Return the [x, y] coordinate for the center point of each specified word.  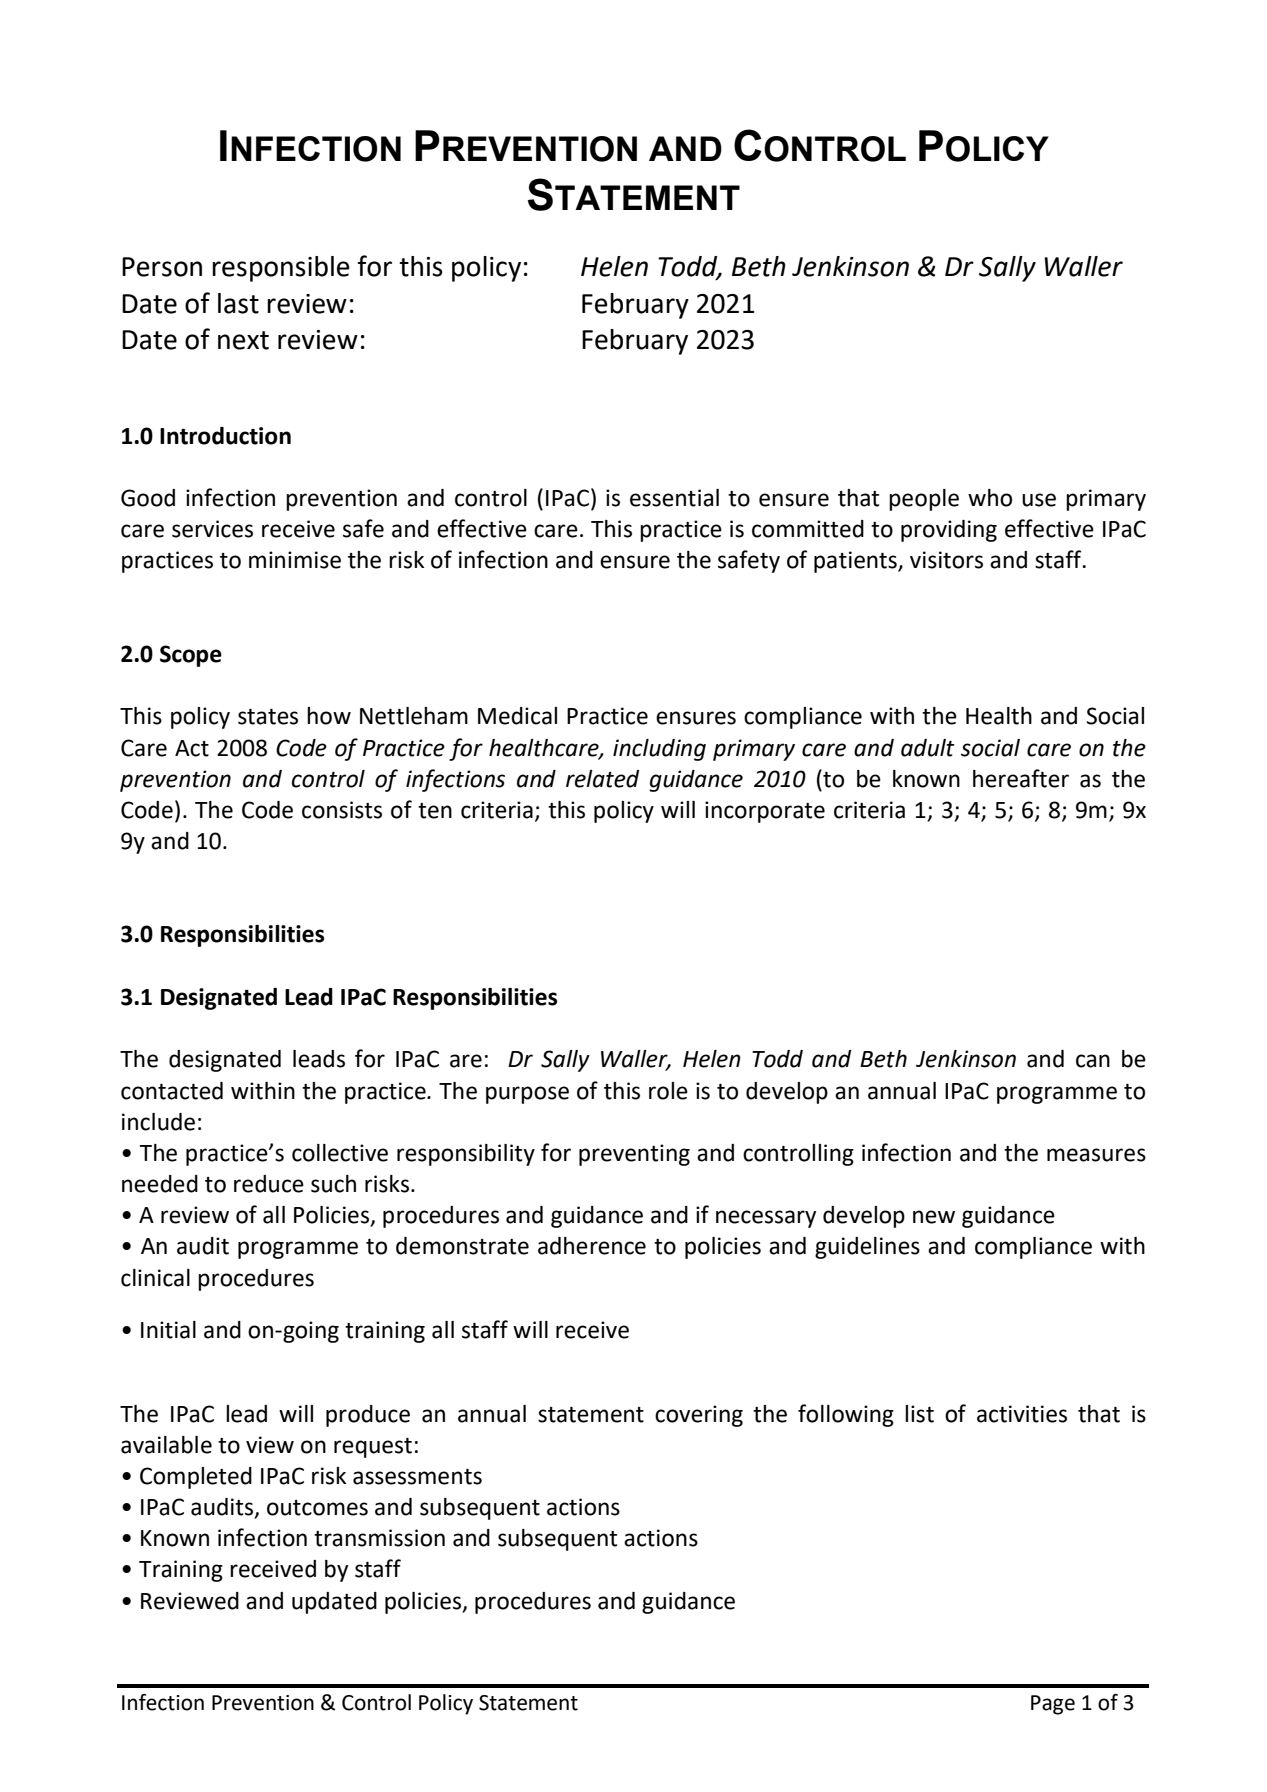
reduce [269, 1184]
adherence [592, 1246]
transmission [379, 1538]
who [990, 498]
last [238, 303]
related [602, 779]
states [268, 717]
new [934, 1217]
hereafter [1021, 778]
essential [674, 498]
